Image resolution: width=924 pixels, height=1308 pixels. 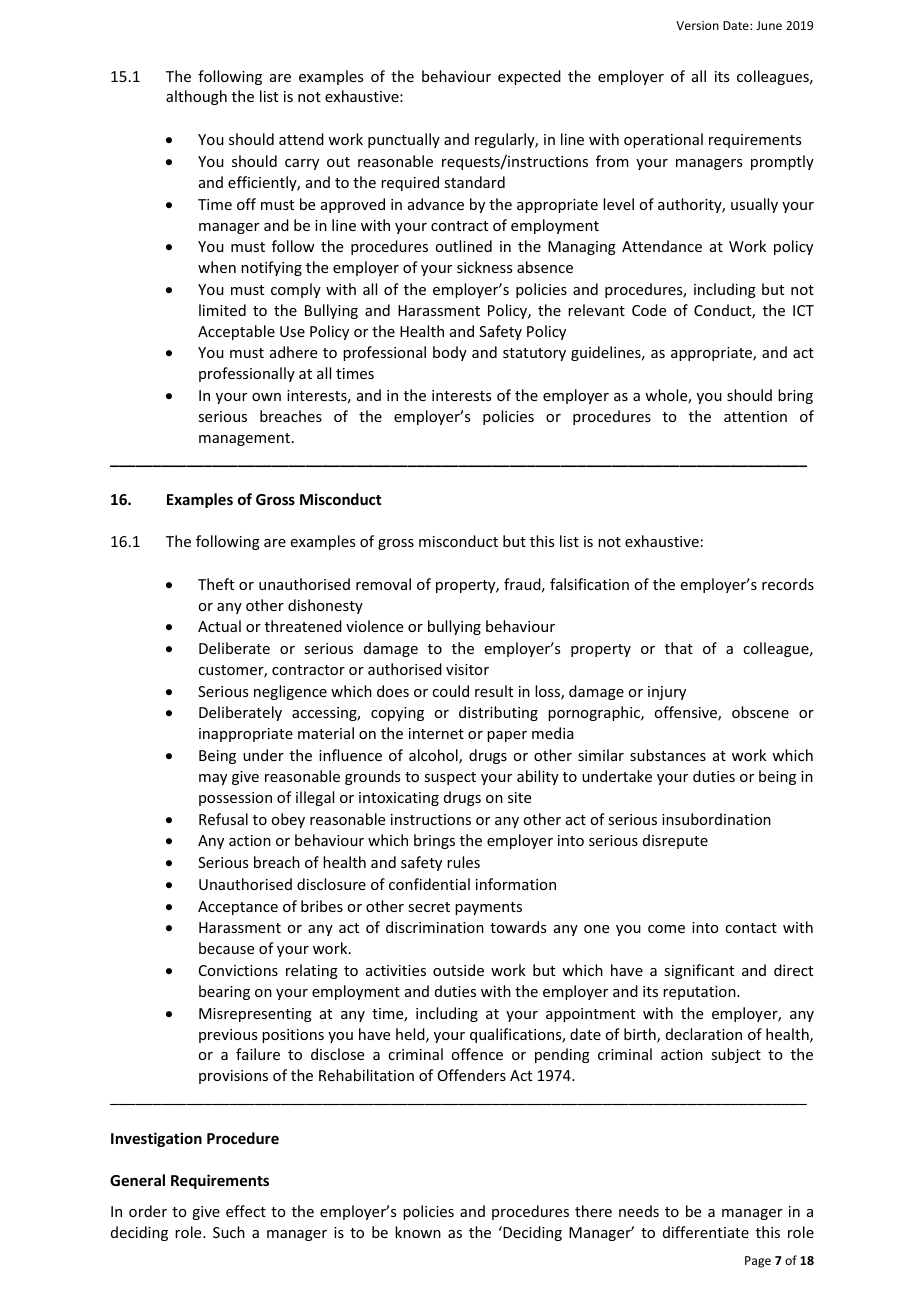 What do you see at coordinates (450, 353) in the screenshot?
I see `body` at bounding box center [450, 353].
